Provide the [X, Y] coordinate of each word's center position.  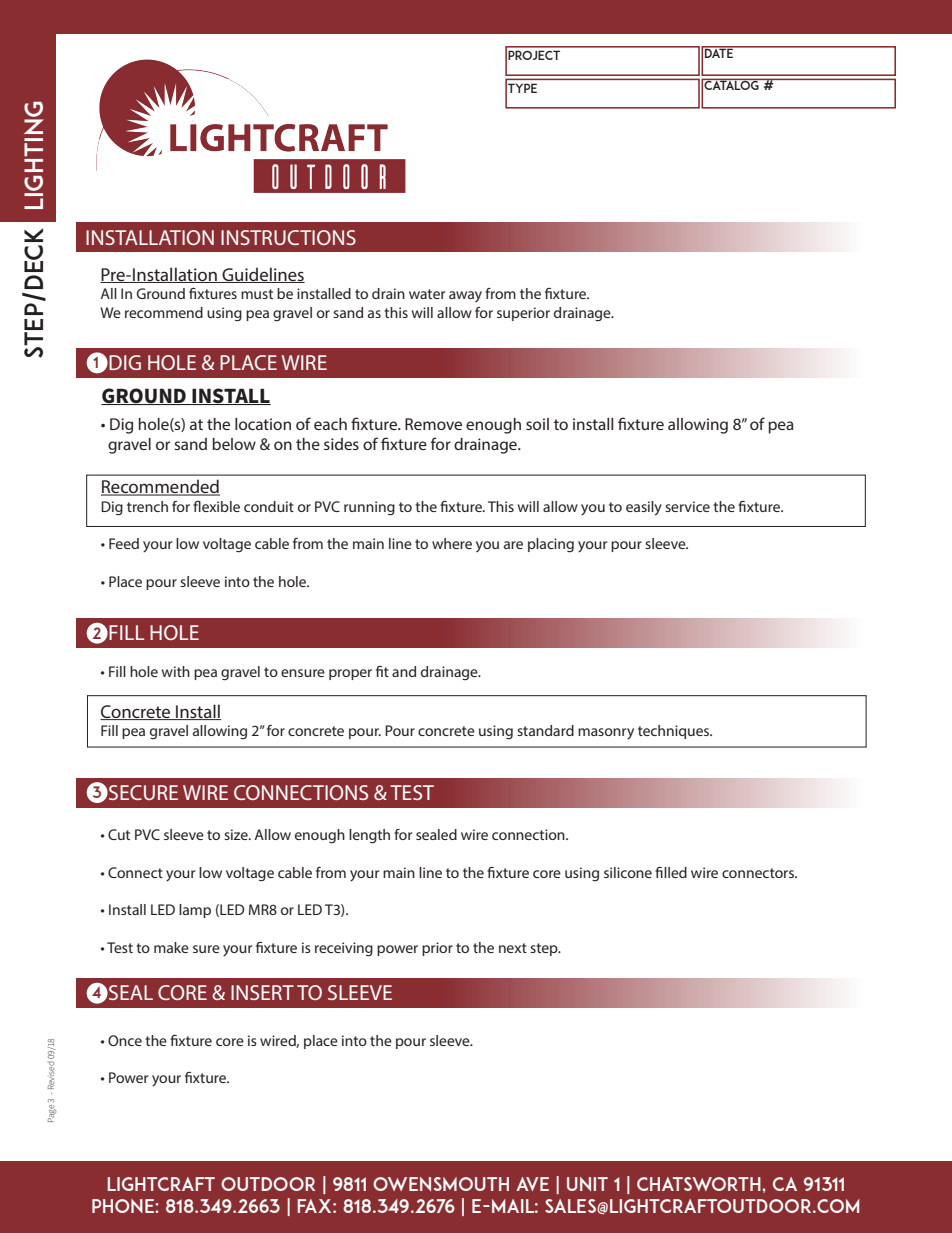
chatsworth [700, 1184]
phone [124, 1206]
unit [587, 1184]
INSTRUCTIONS [288, 237]
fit [382, 671]
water [427, 294]
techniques [675, 732]
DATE [719, 52]
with [176, 671]
